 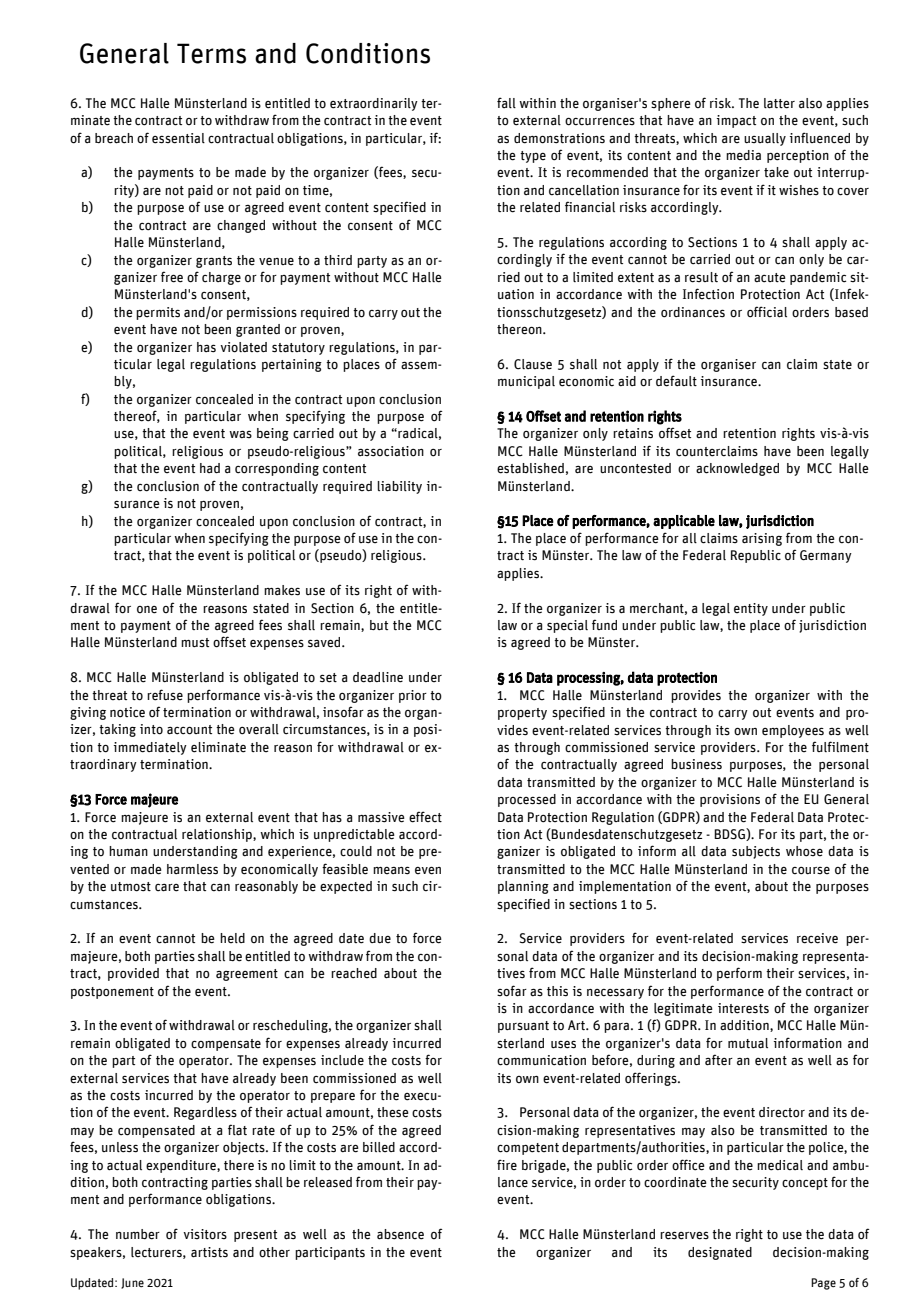 I want to click on official, so click(x=767, y=312).
